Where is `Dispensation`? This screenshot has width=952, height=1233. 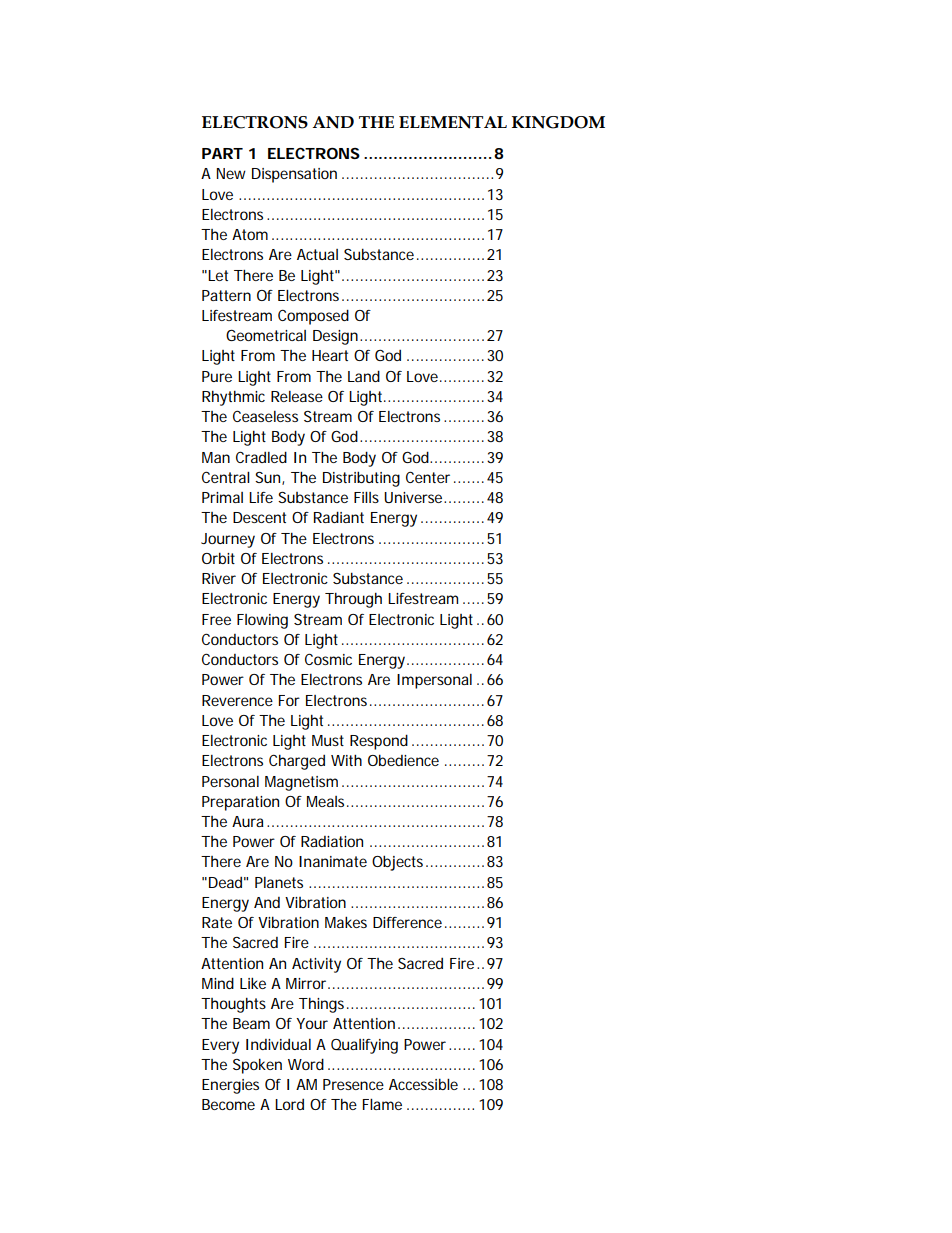 Dispensation is located at coordinates (294, 175).
